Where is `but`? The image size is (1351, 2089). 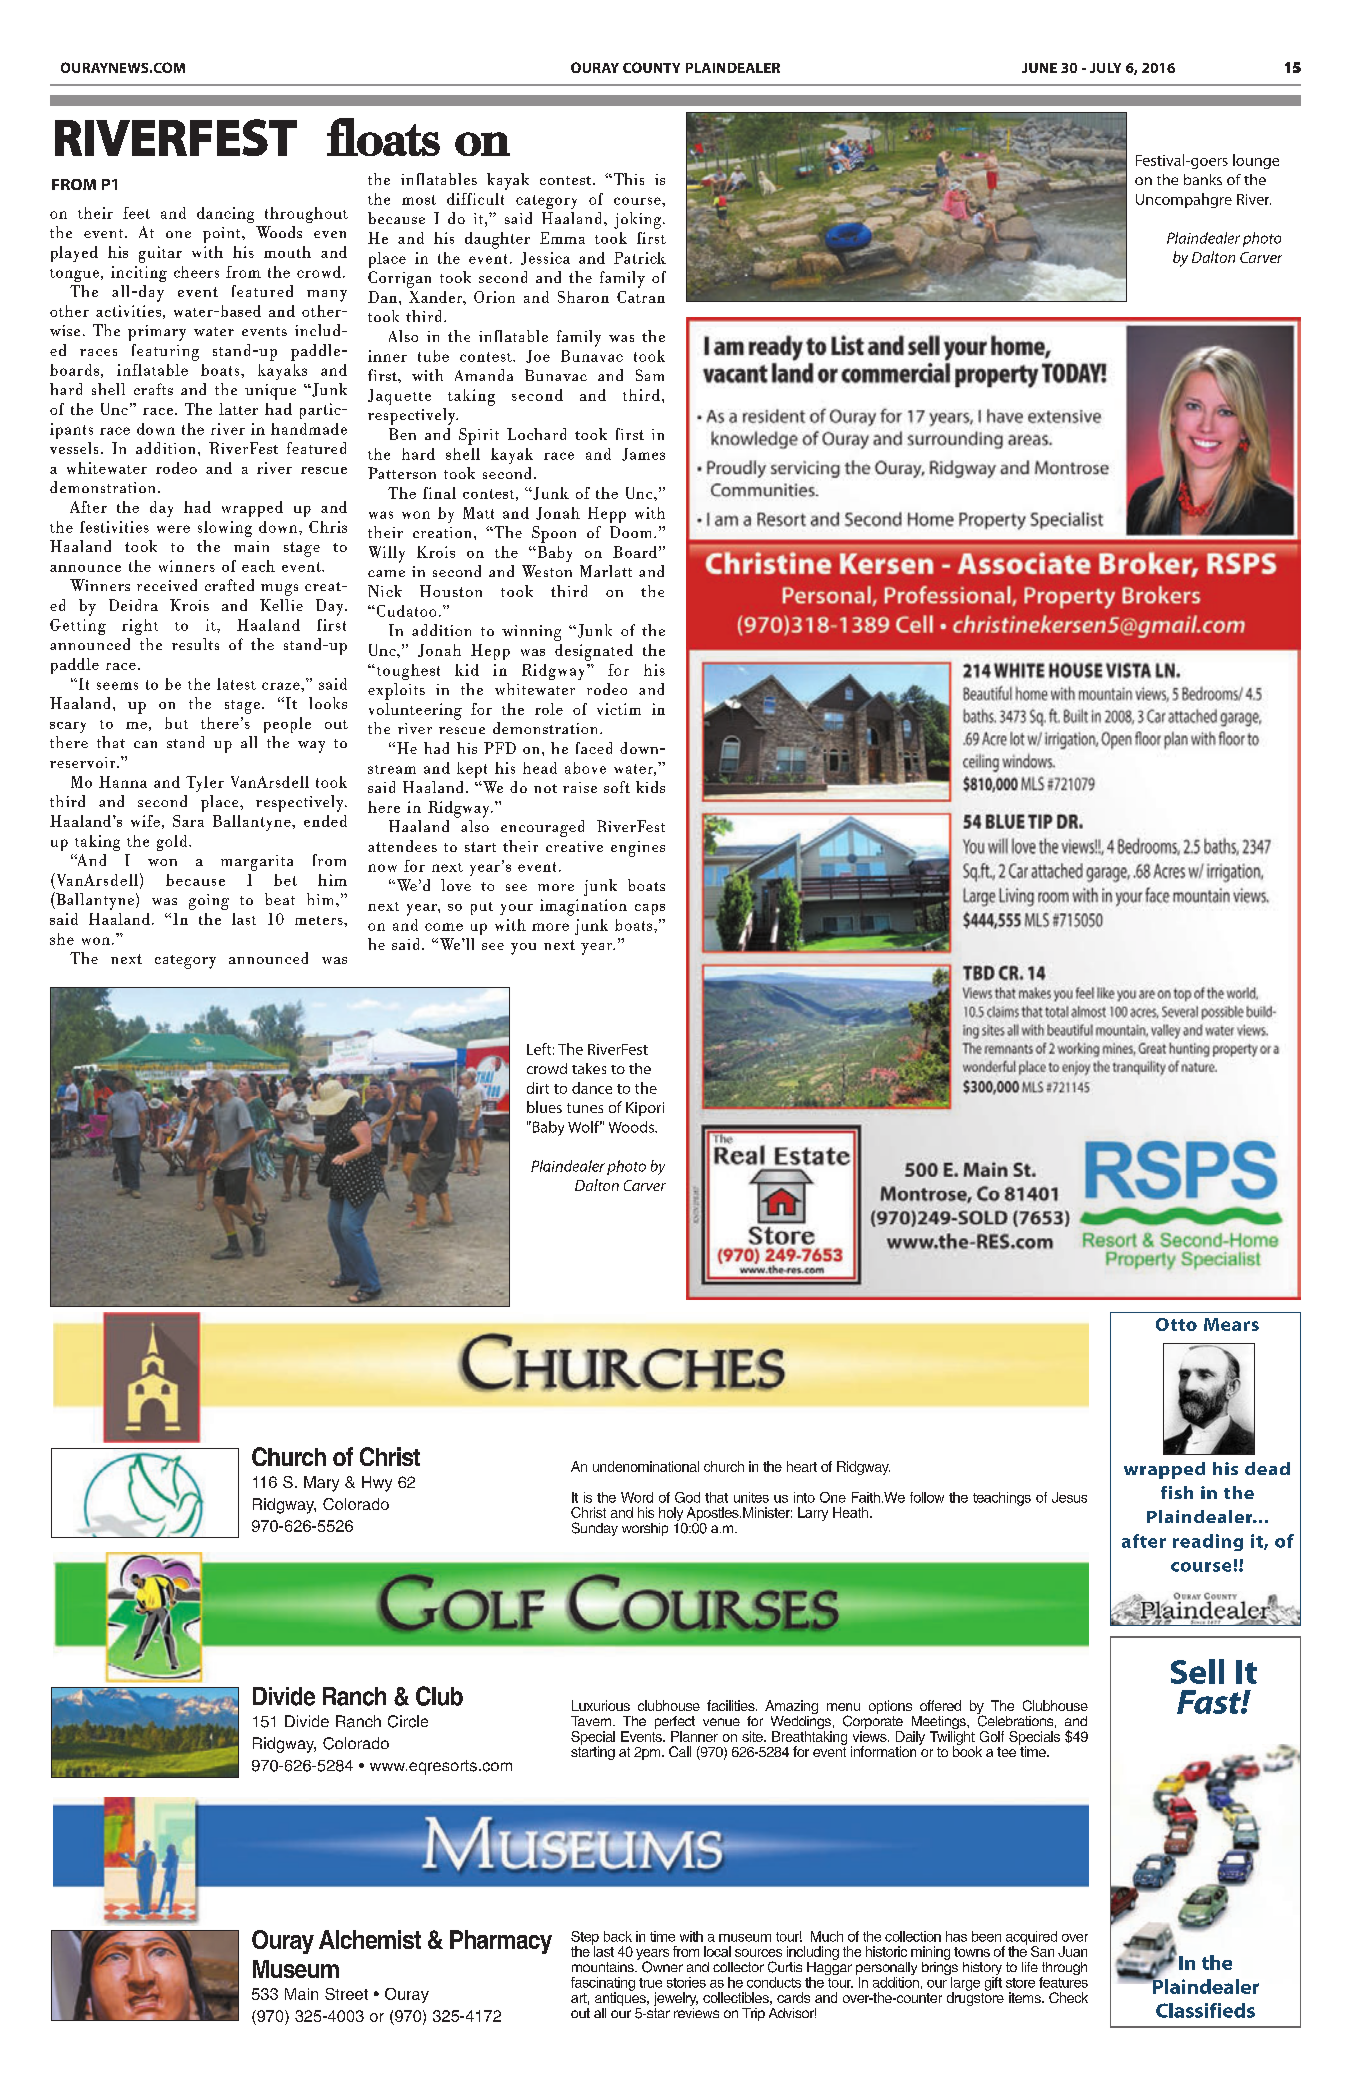
but is located at coordinates (176, 723).
